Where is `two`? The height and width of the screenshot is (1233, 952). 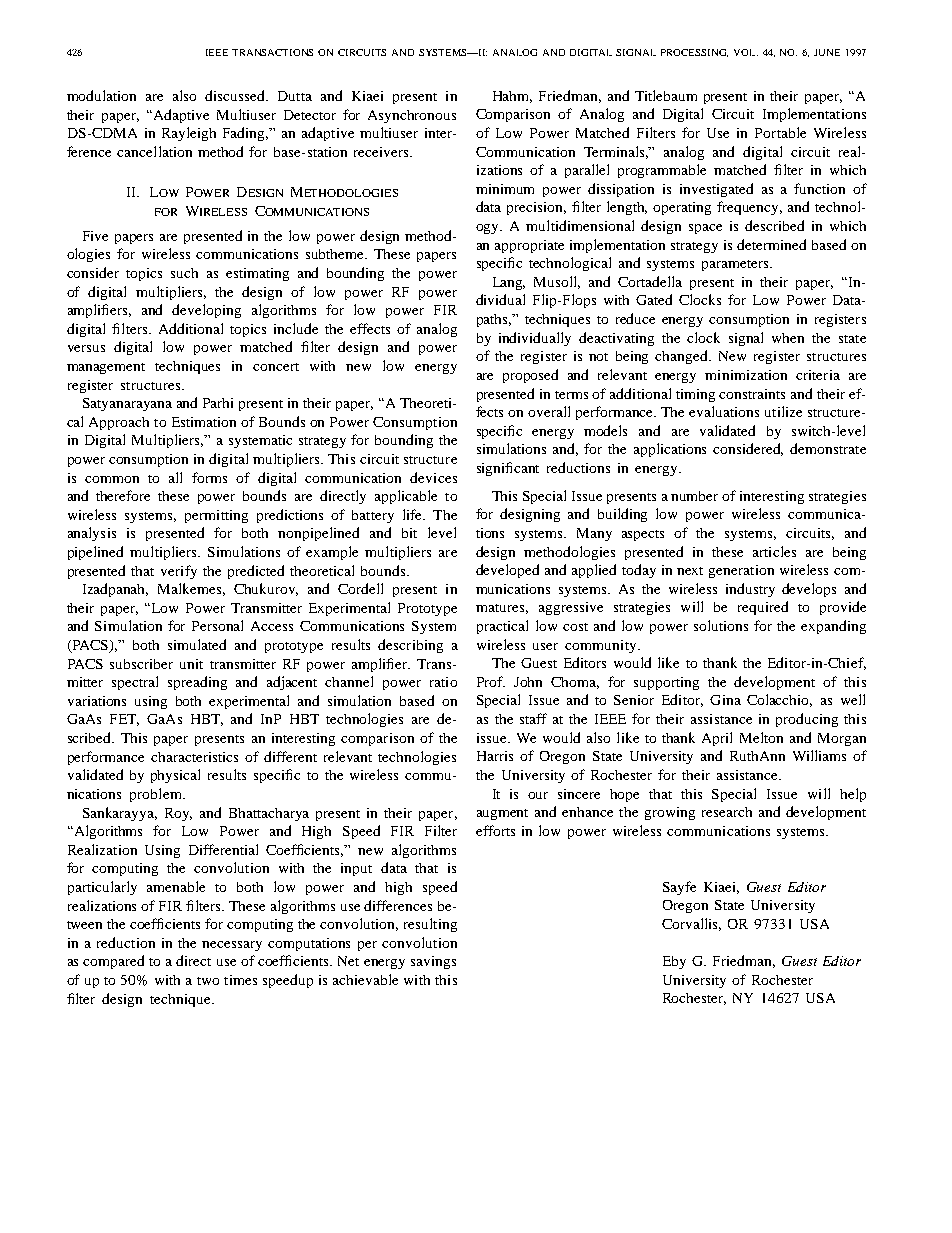 two is located at coordinates (208, 981).
